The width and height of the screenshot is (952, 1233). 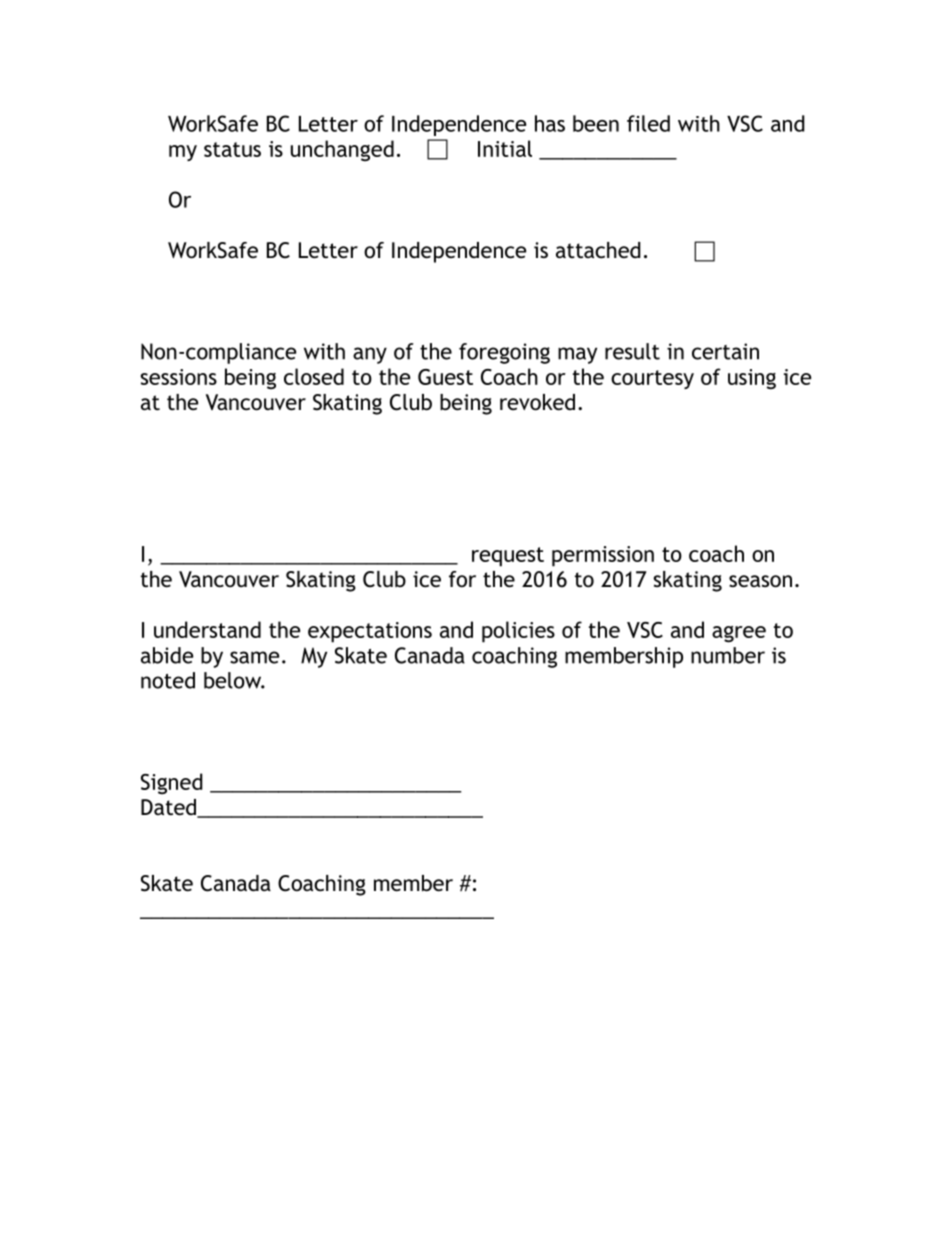 What do you see at coordinates (518, 632) in the screenshot?
I see `policies` at bounding box center [518, 632].
